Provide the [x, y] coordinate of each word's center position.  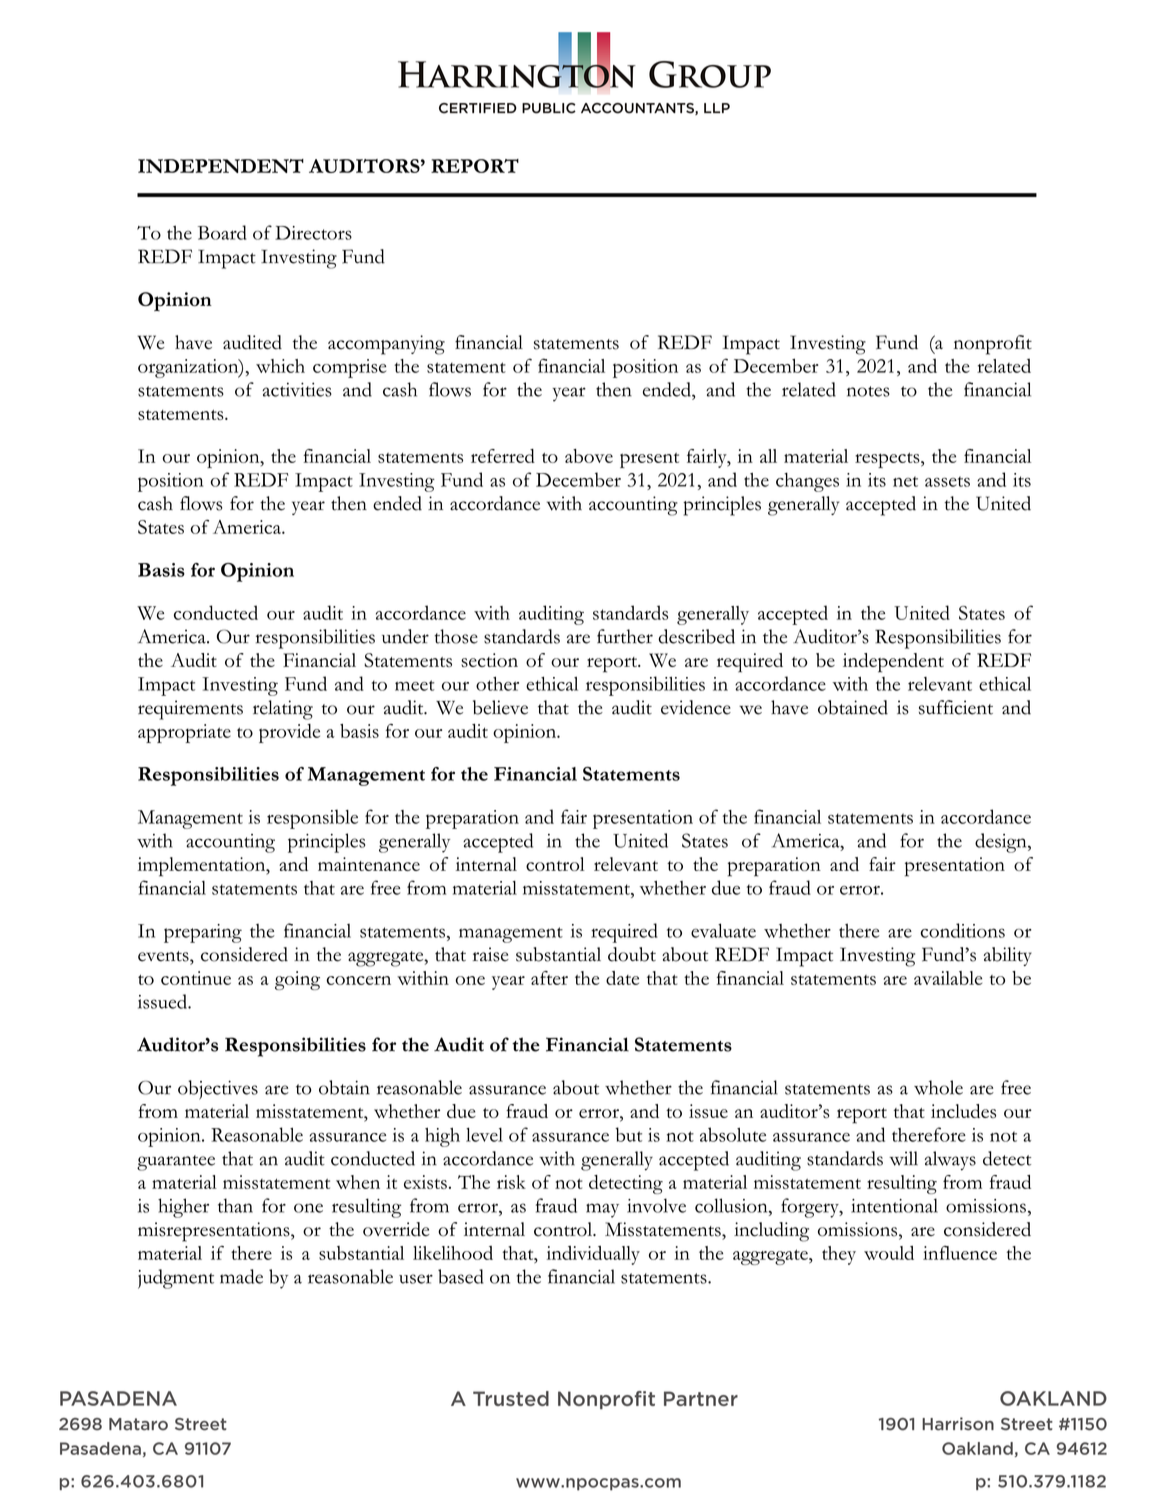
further [625, 636]
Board [222, 232]
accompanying [386, 345]
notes [868, 391]
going [297, 980]
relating [283, 710]
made [241, 1276]
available [948, 978]
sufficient [956, 707]
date [622, 978]
